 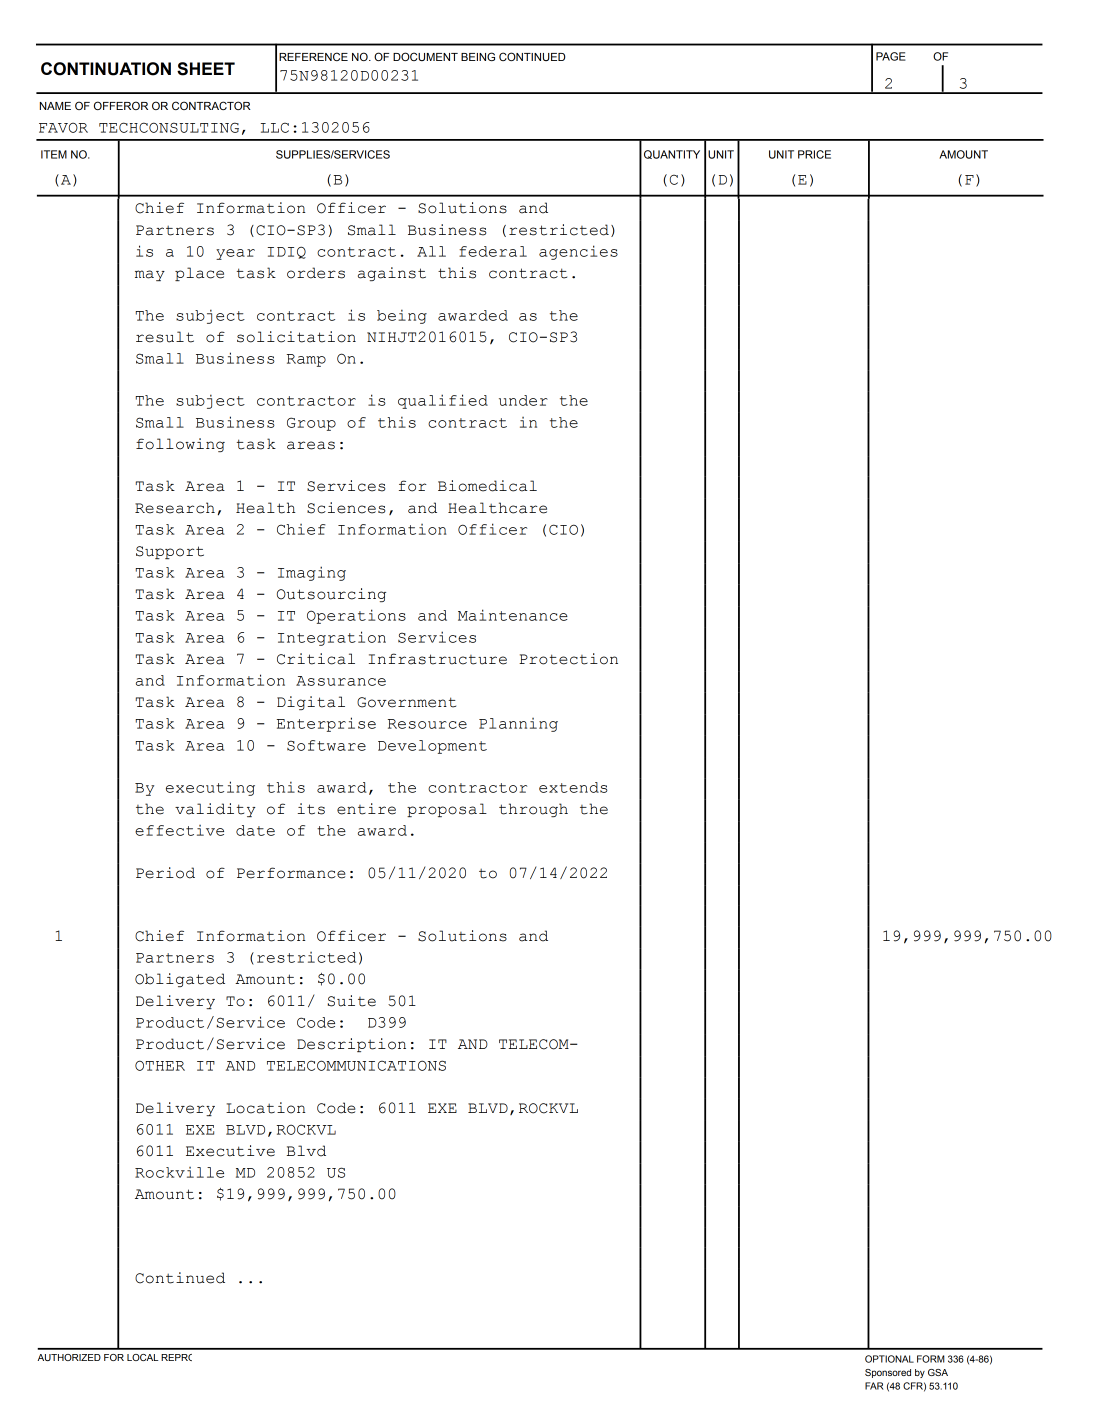 I want to click on OPTIONAL, so click(x=889, y=1359).
